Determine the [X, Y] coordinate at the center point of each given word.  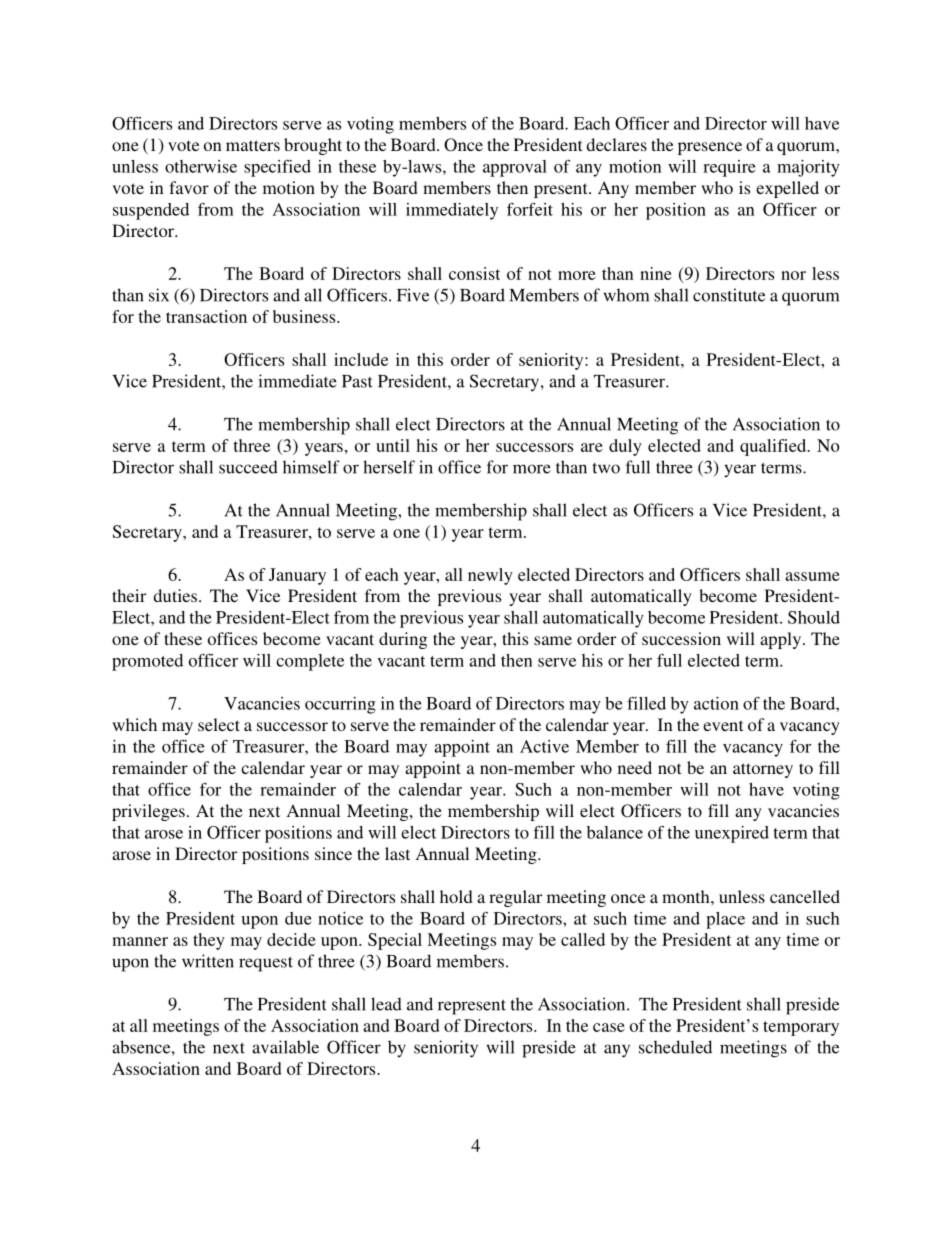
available [285, 1047]
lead [386, 1004]
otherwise [201, 166]
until [393, 445]
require [729, 168]
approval [515, 168]
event [723, 725]
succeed [248, 467]
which [134, 724]
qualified [774, 447]
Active [544, 746]
